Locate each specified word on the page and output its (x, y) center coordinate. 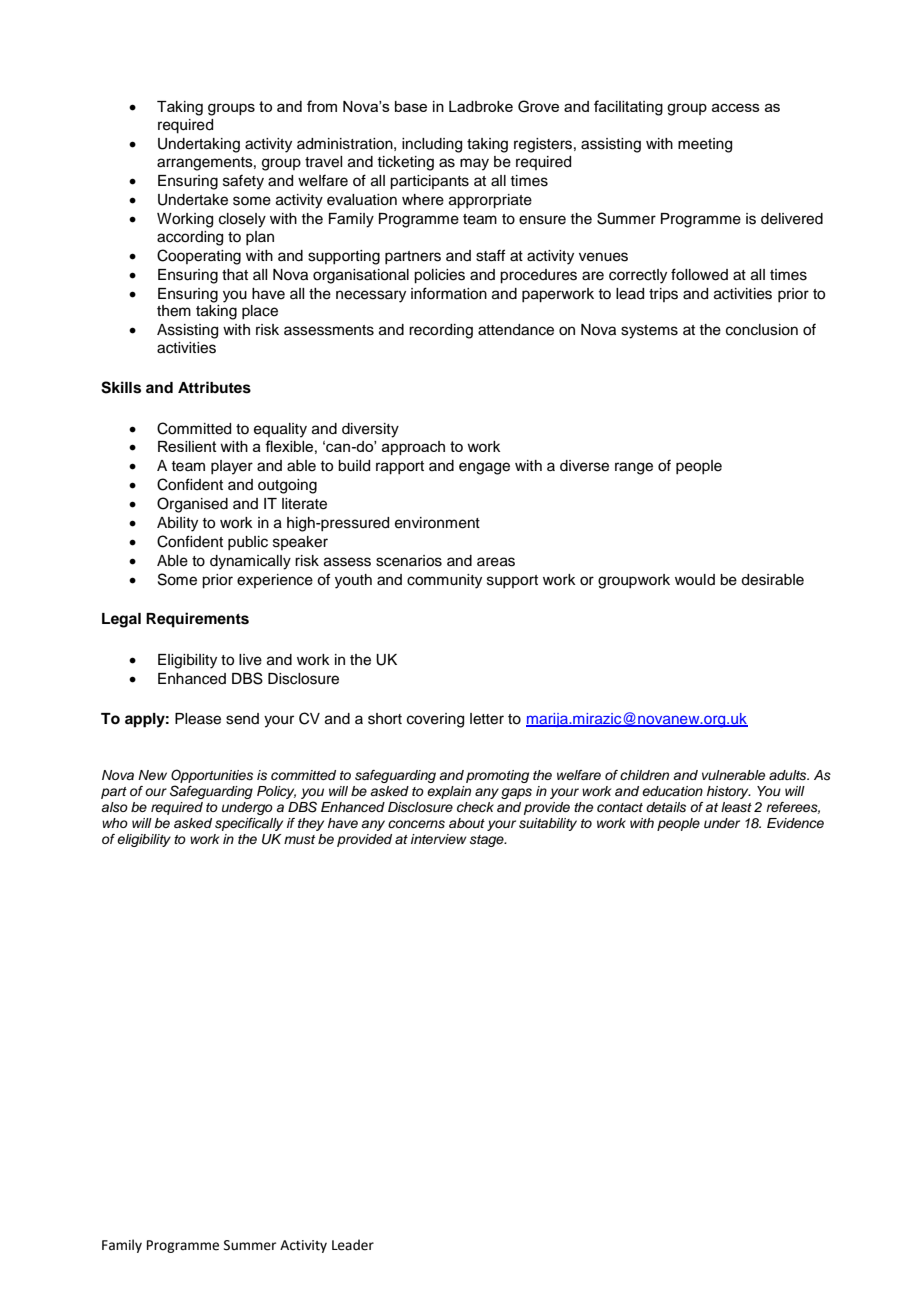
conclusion (762, 330)
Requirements (197, 620)
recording (441, 331)
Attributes (214, 387)
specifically (249, 824)
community (444, 581)
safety (243, 182)
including (432, 145)
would (695, 580)
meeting (705, 145)
